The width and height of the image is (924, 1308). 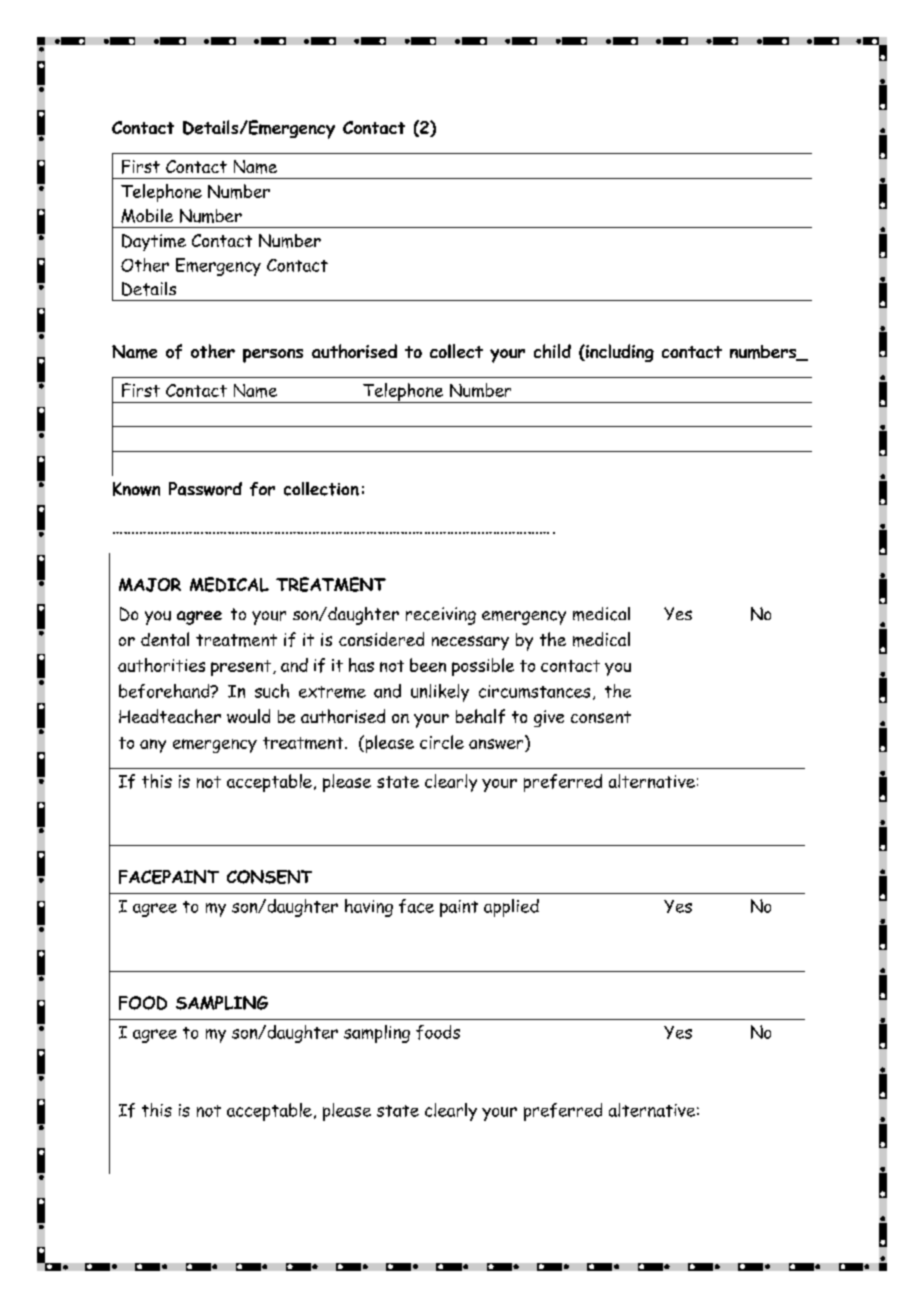 What do you see at coordinates (619, 353) in the image?
I see `including` at bounding box center [619, 353].
